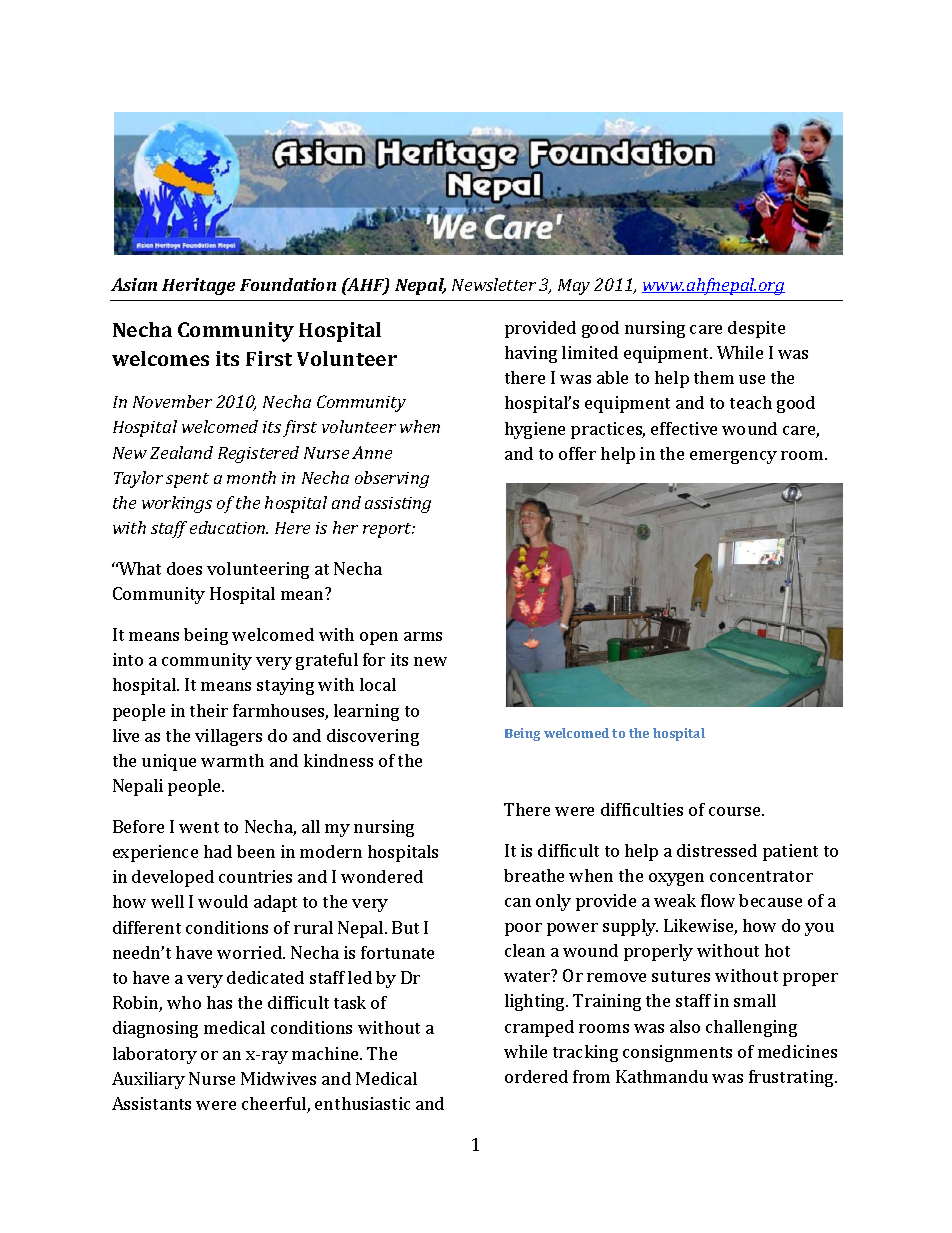  I want to click on despite, so click(756, 329).
